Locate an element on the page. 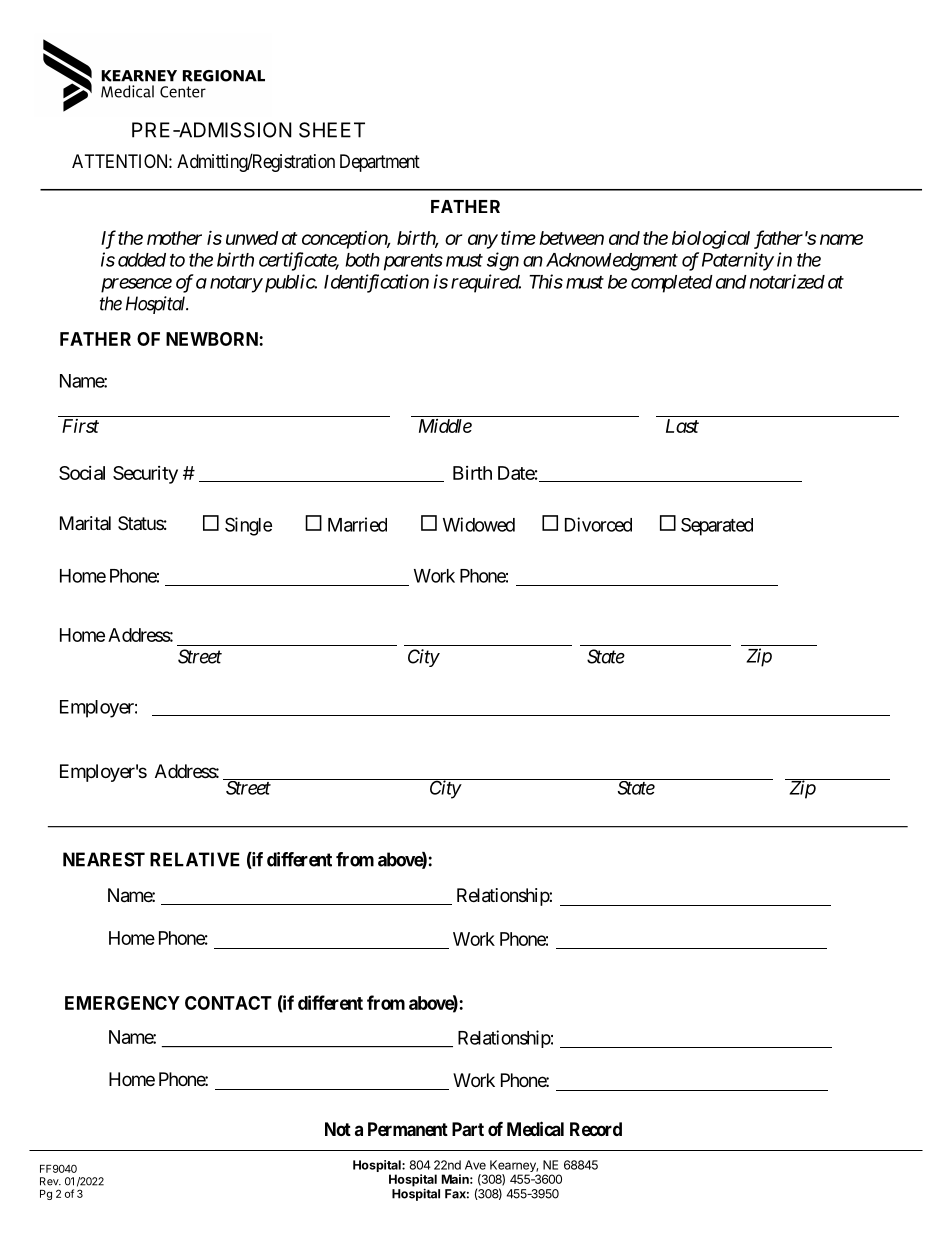  Separated is located at coordinates (717, 527).
